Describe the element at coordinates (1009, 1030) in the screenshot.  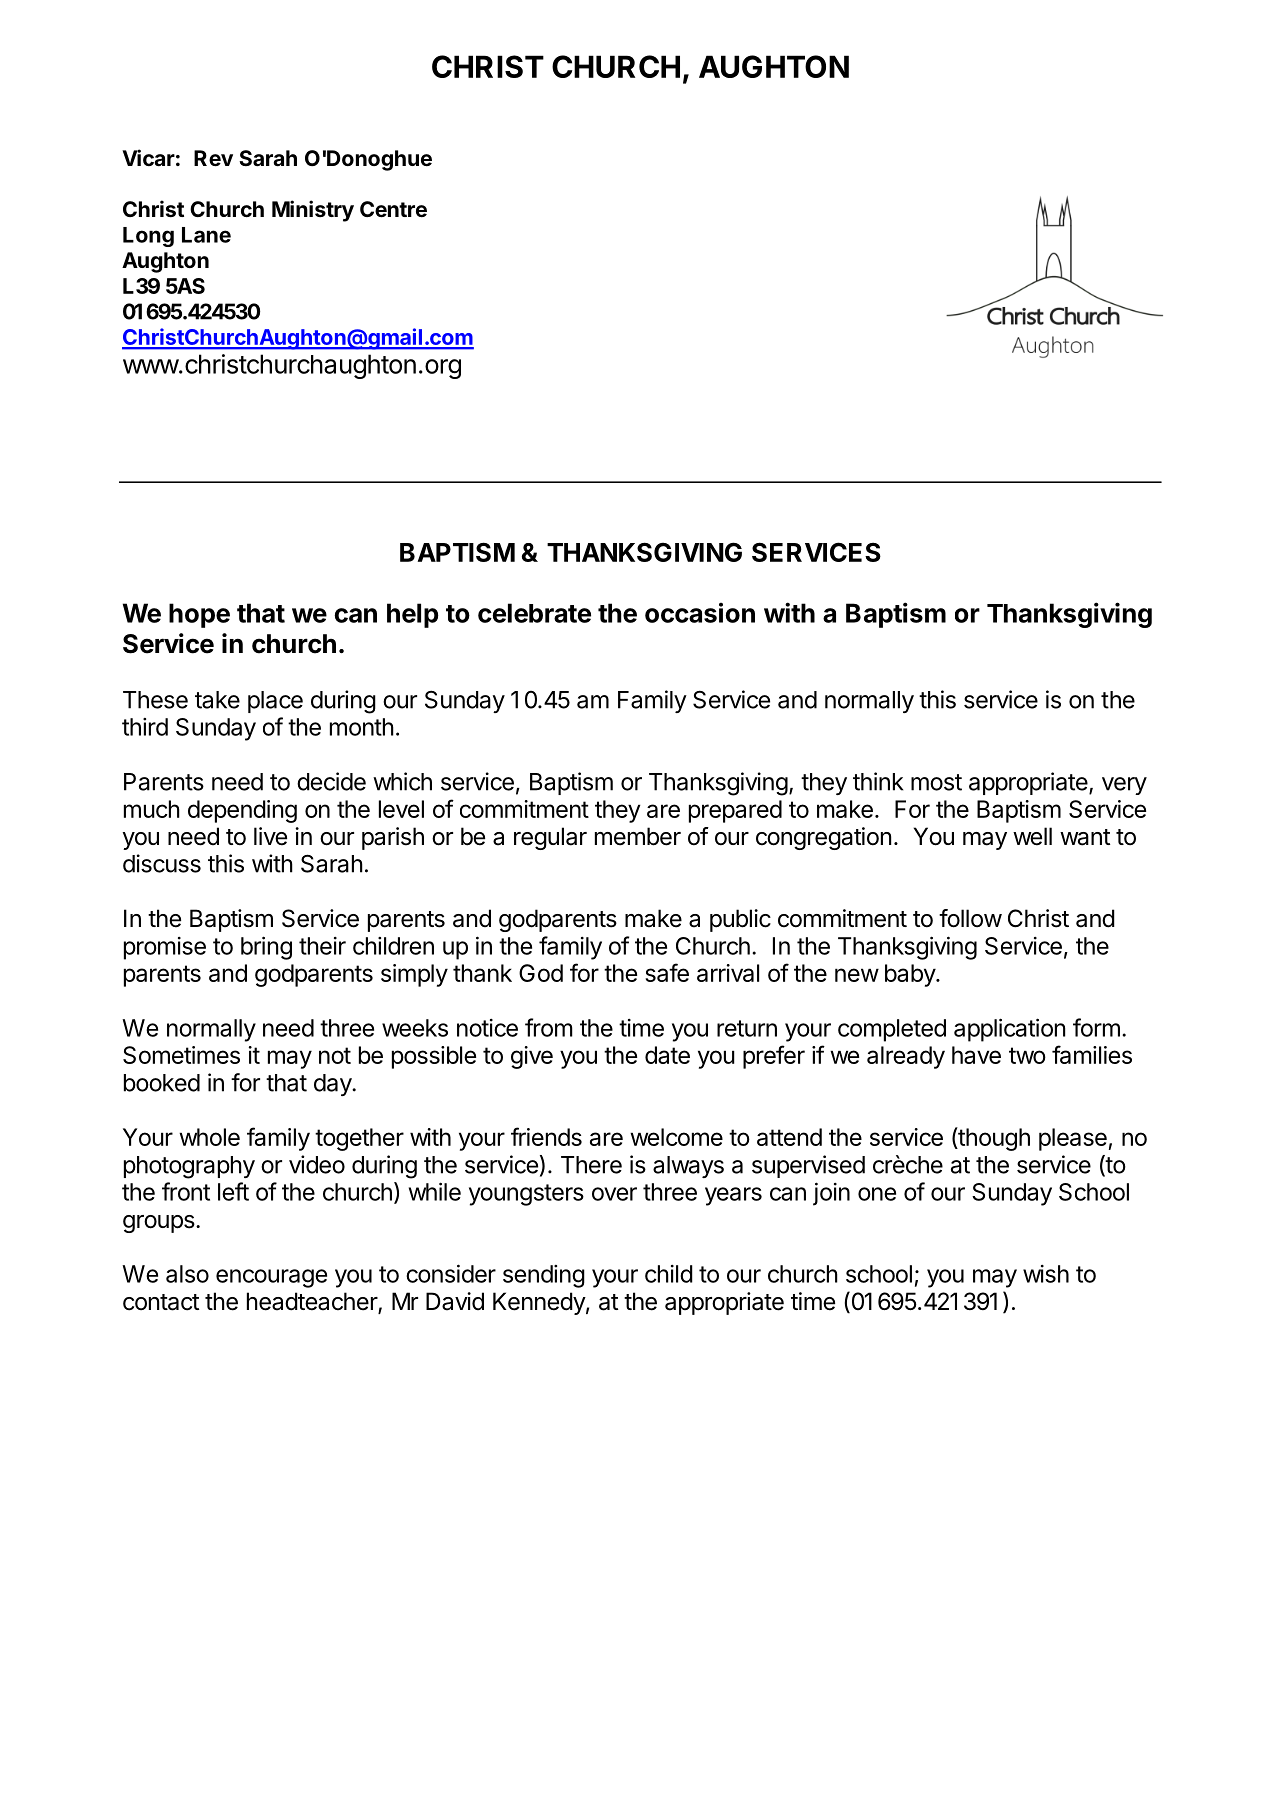
I see `application` at that location.
